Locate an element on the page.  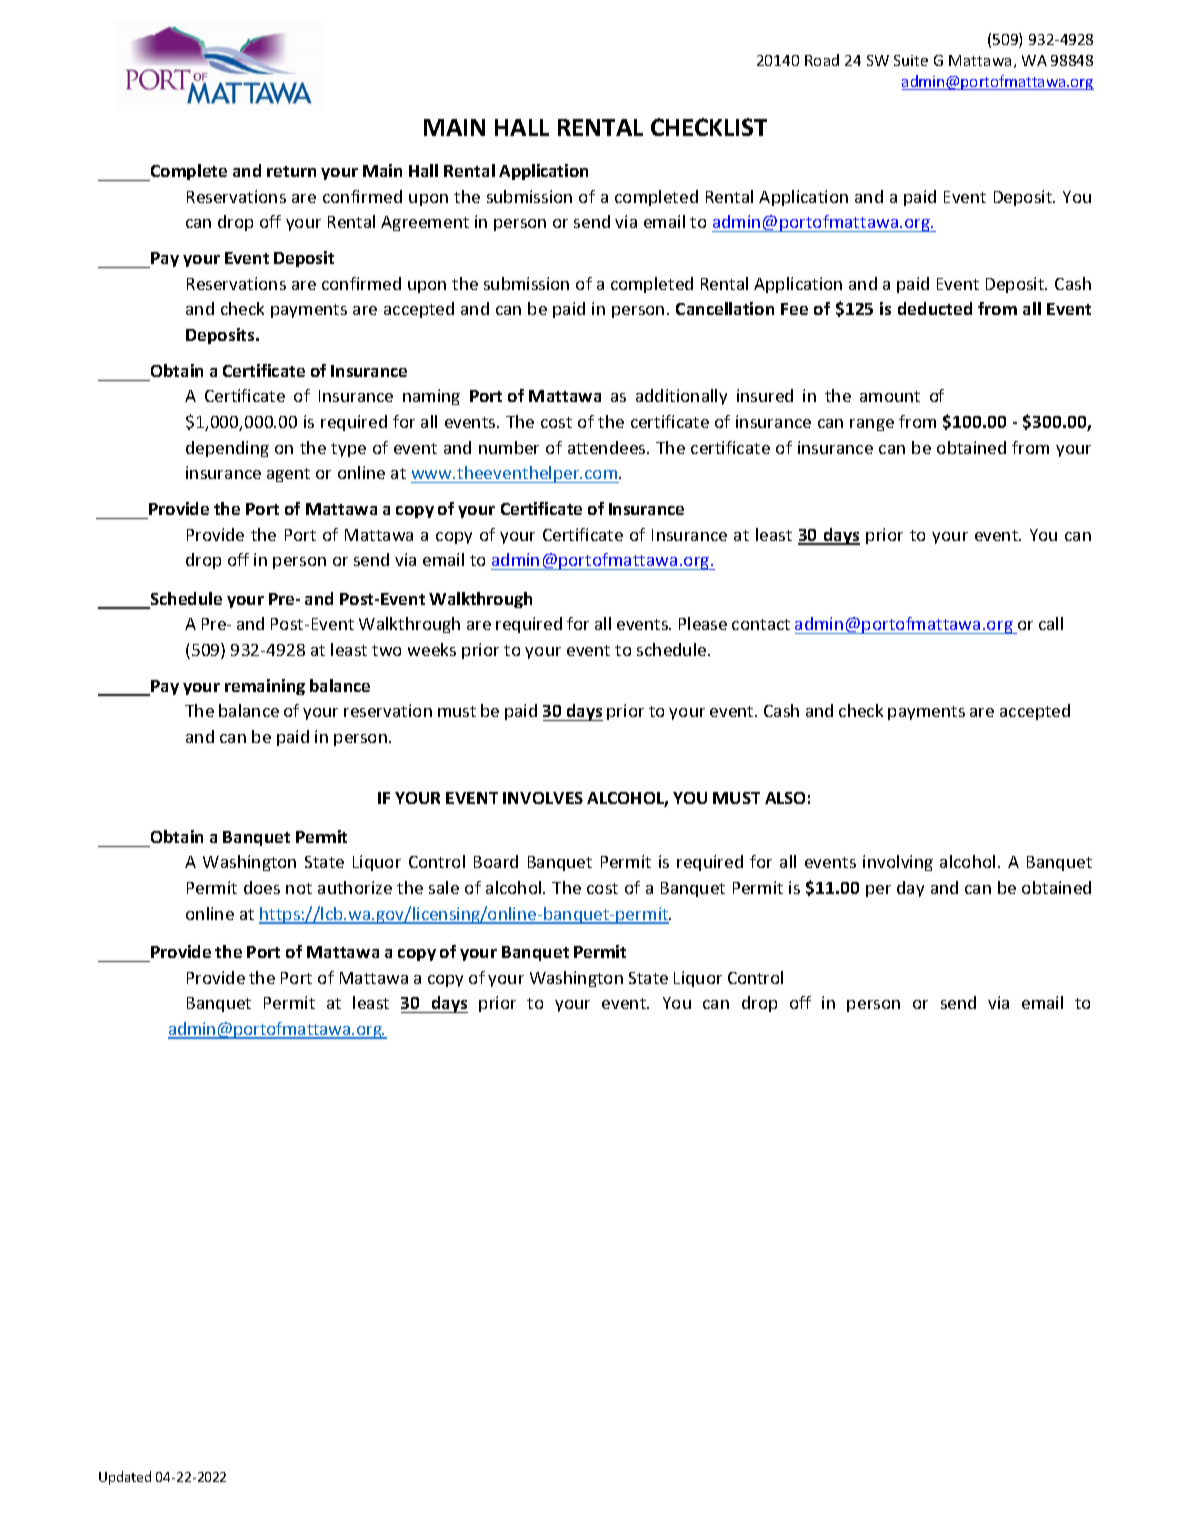
Suite is located at coordinates (911, 60).
